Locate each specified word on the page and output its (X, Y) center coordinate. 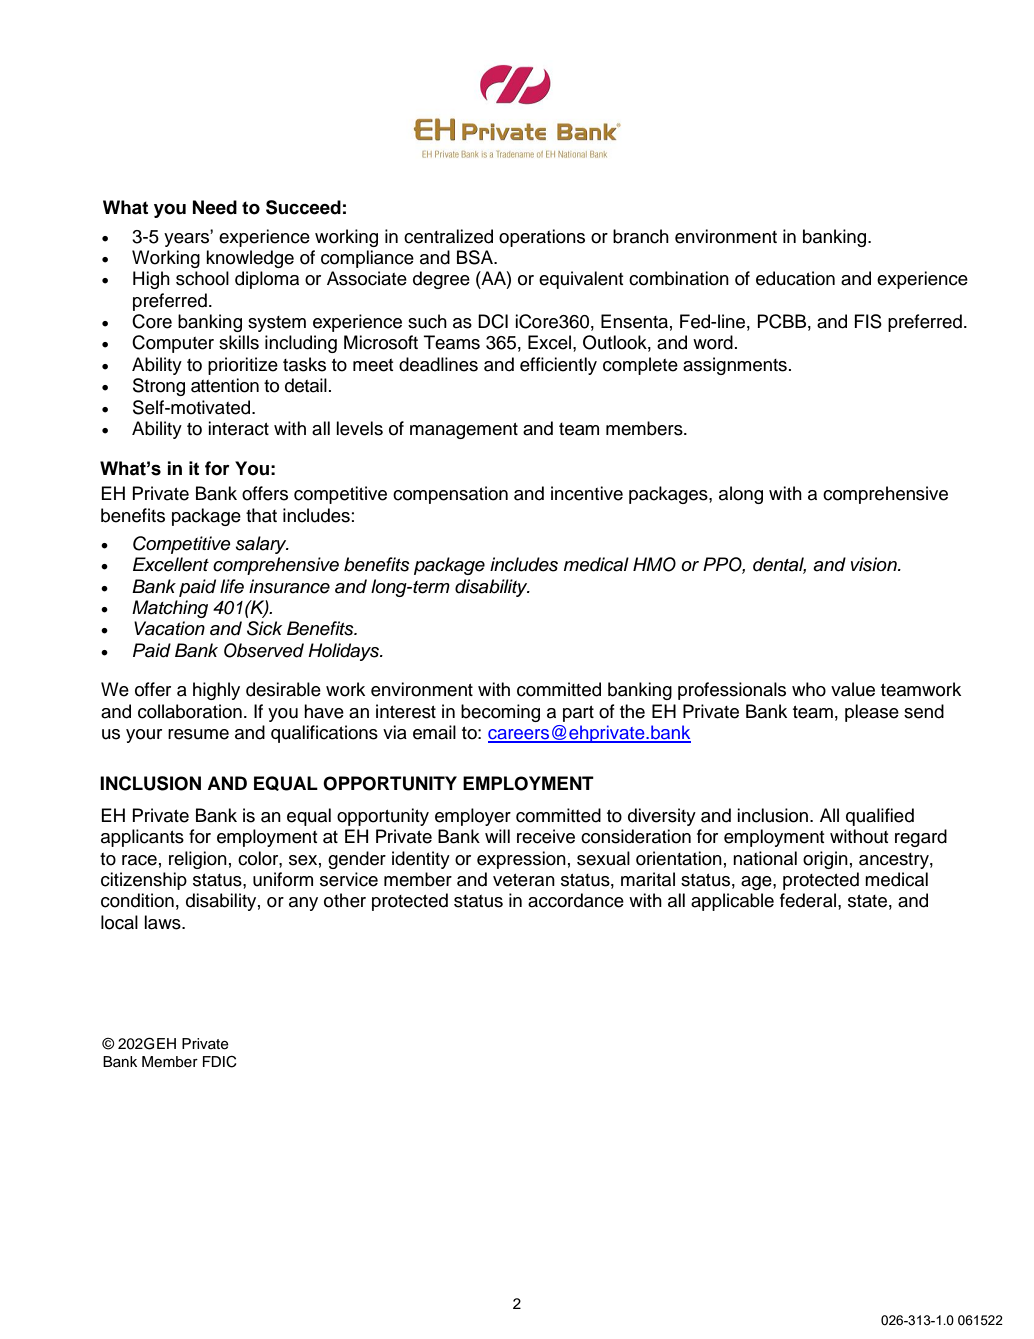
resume (198, 734)
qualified (880, 817)
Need (215, 207)
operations (542, 238)
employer (473, 817)
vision (875, 564)
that (261, 515)
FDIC (219, 1062)
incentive (587, 493)
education (795, 278)
